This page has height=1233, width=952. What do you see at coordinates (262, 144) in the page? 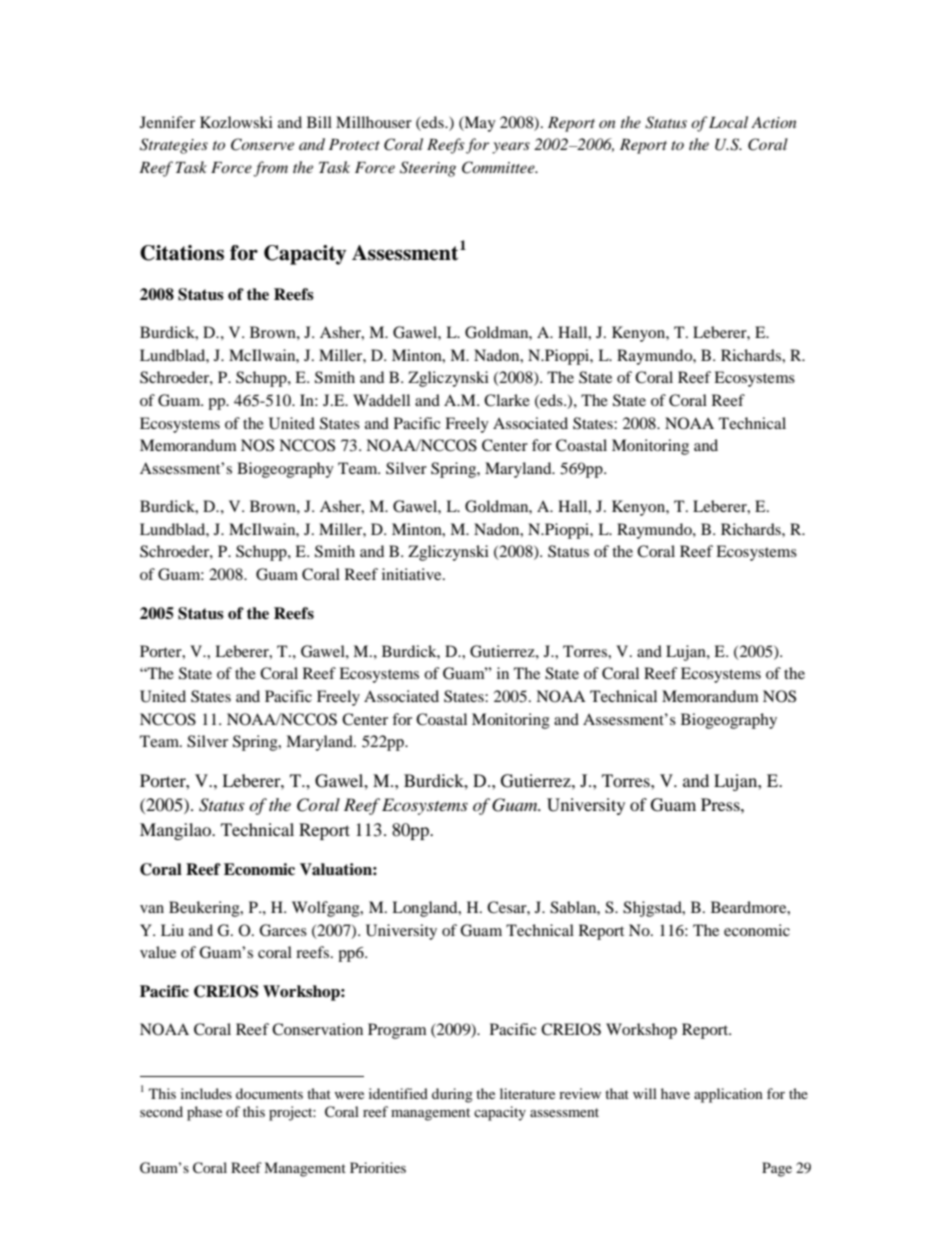
I see `Conserve` at bounding box center [262, 144].
